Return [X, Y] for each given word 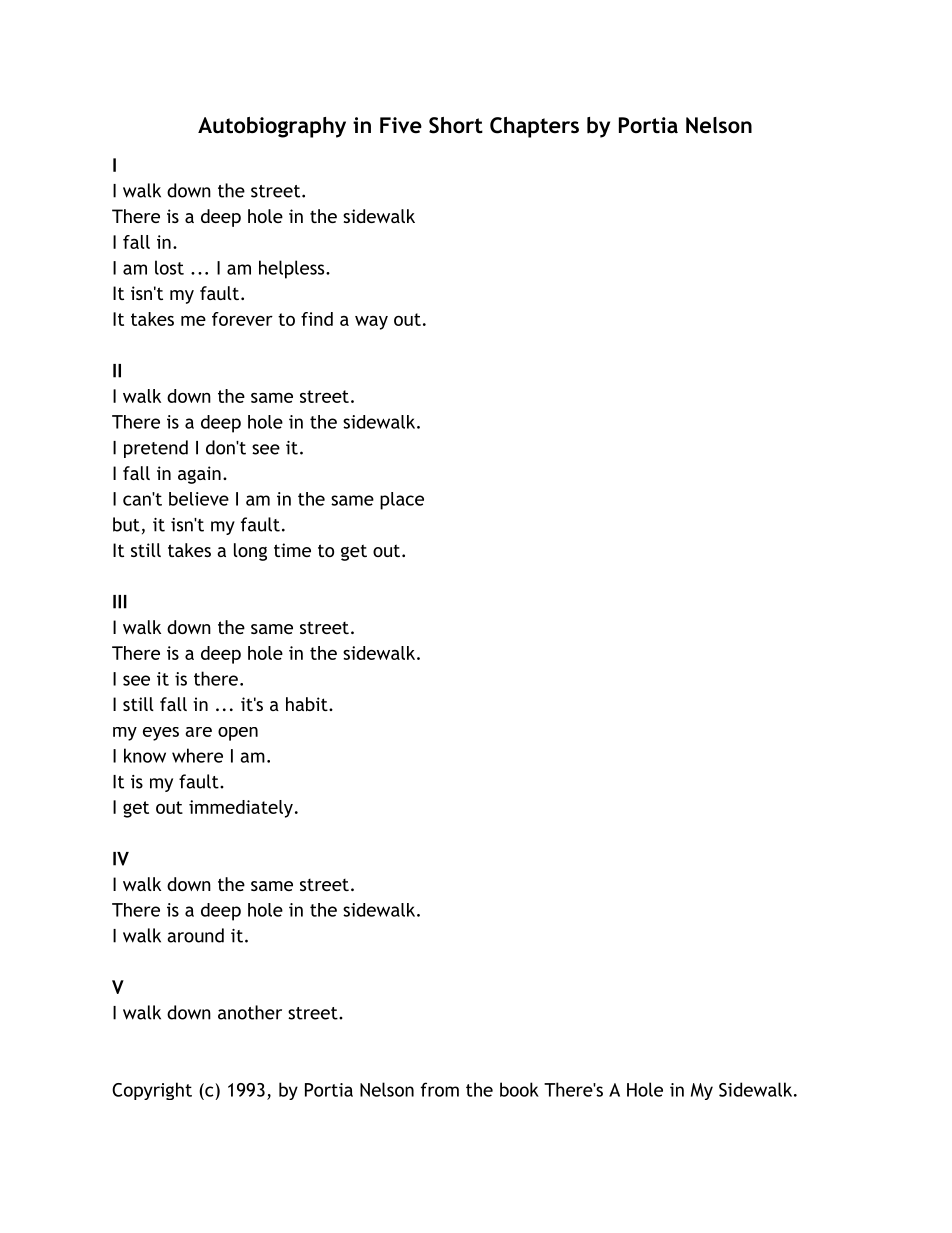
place [402, 501]
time [292, 550]
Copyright [152, 1091]
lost [169, 267]
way [371, 323]
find [317, 319]
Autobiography [272, 127]
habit [308, 704]
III [120, 602]
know [145, 755]
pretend [156, 449]
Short [456, 125]
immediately [241, 809]
